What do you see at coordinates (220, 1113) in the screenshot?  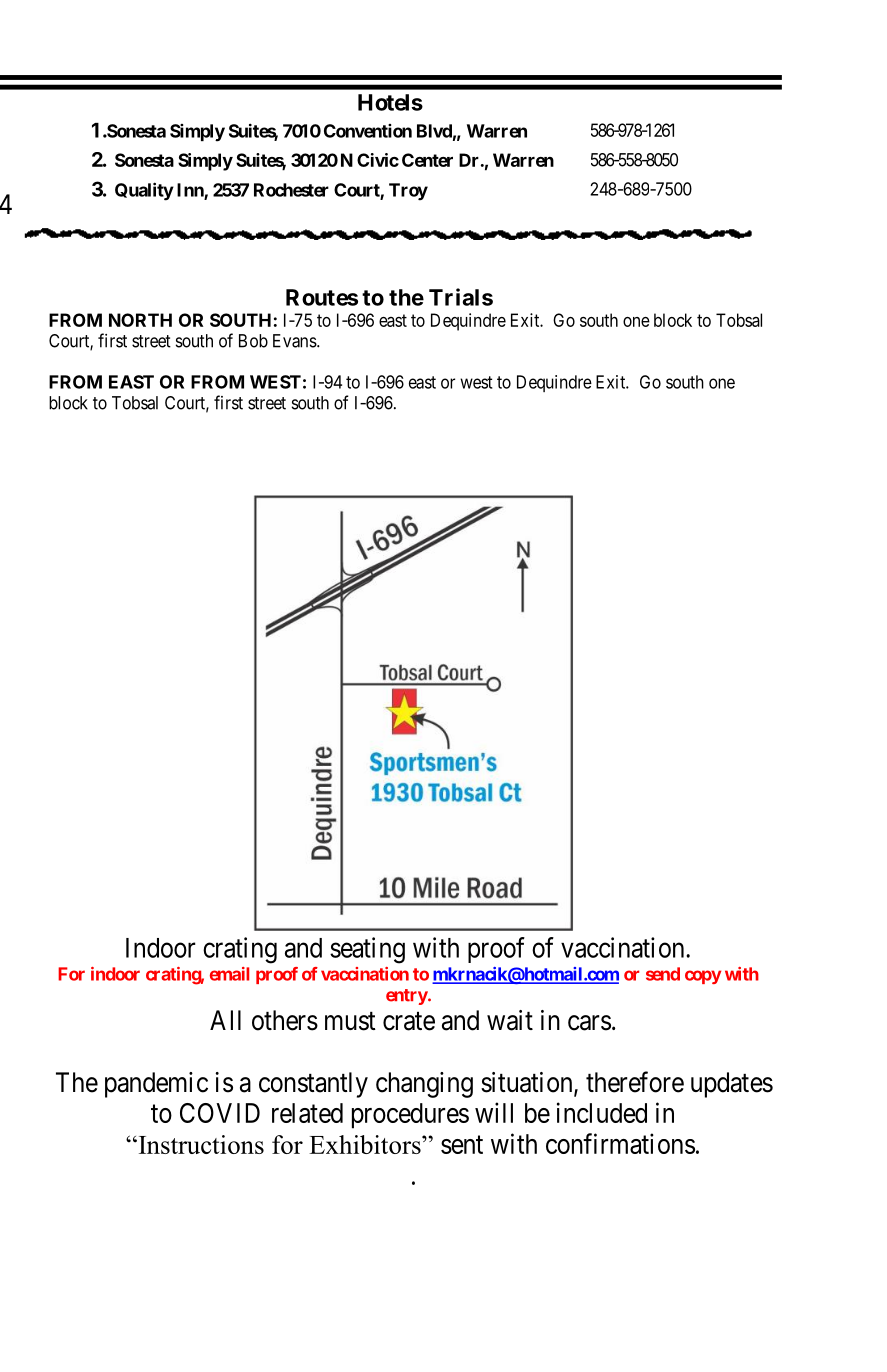 I see `COVID` at bounding box center [220, 1113].
